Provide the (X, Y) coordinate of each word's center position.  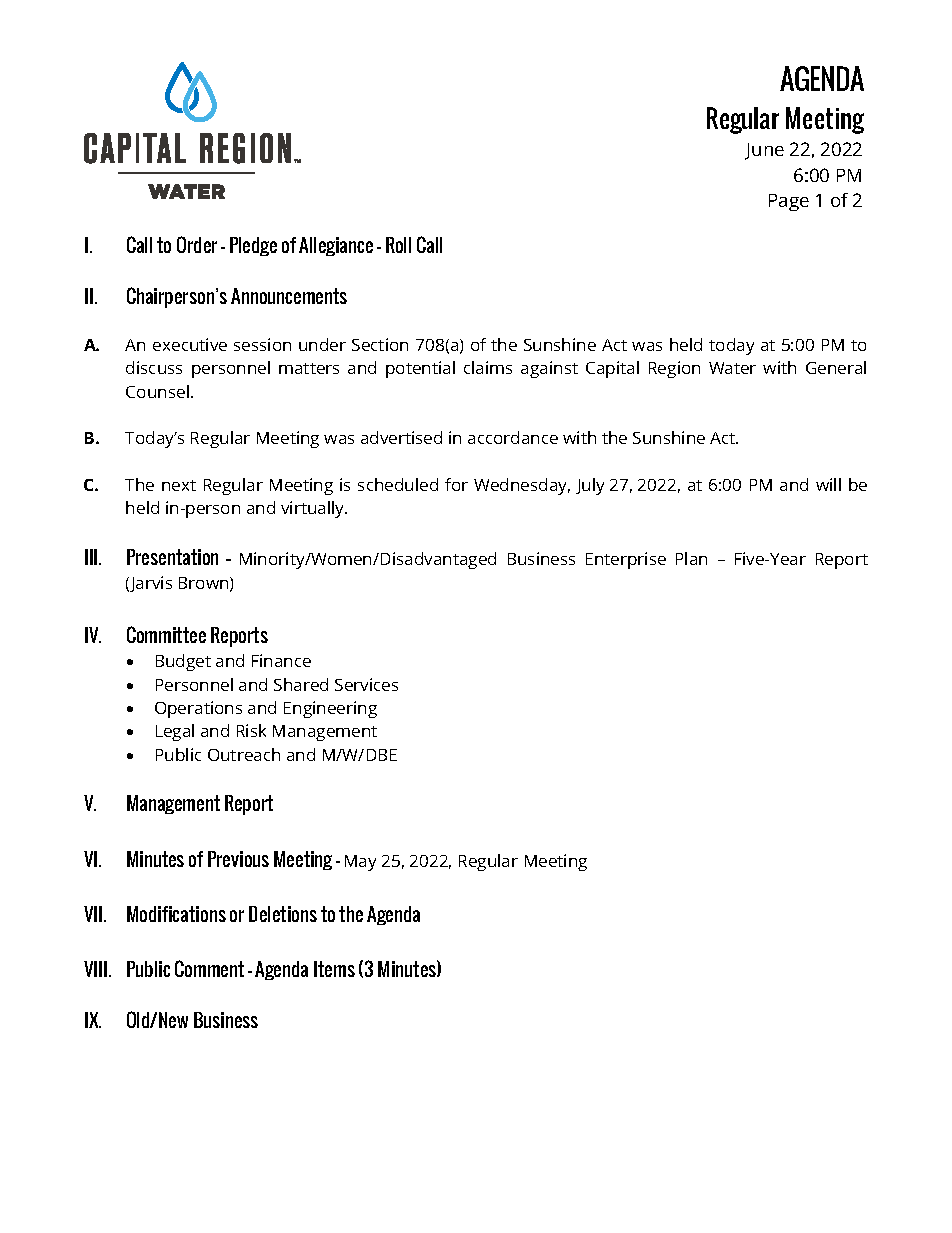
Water (732, 368)
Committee (166, 634)
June (764, 151)
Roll (398, 245)
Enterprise (626, 560)
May (360, 863)
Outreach (244, 754)
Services (366, 684)
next (179, 485)
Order (197, 244)
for (456, 484)
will (828, 484)
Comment (209, 968)
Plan (691, 558)
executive (190, 344)
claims (488, 367)
